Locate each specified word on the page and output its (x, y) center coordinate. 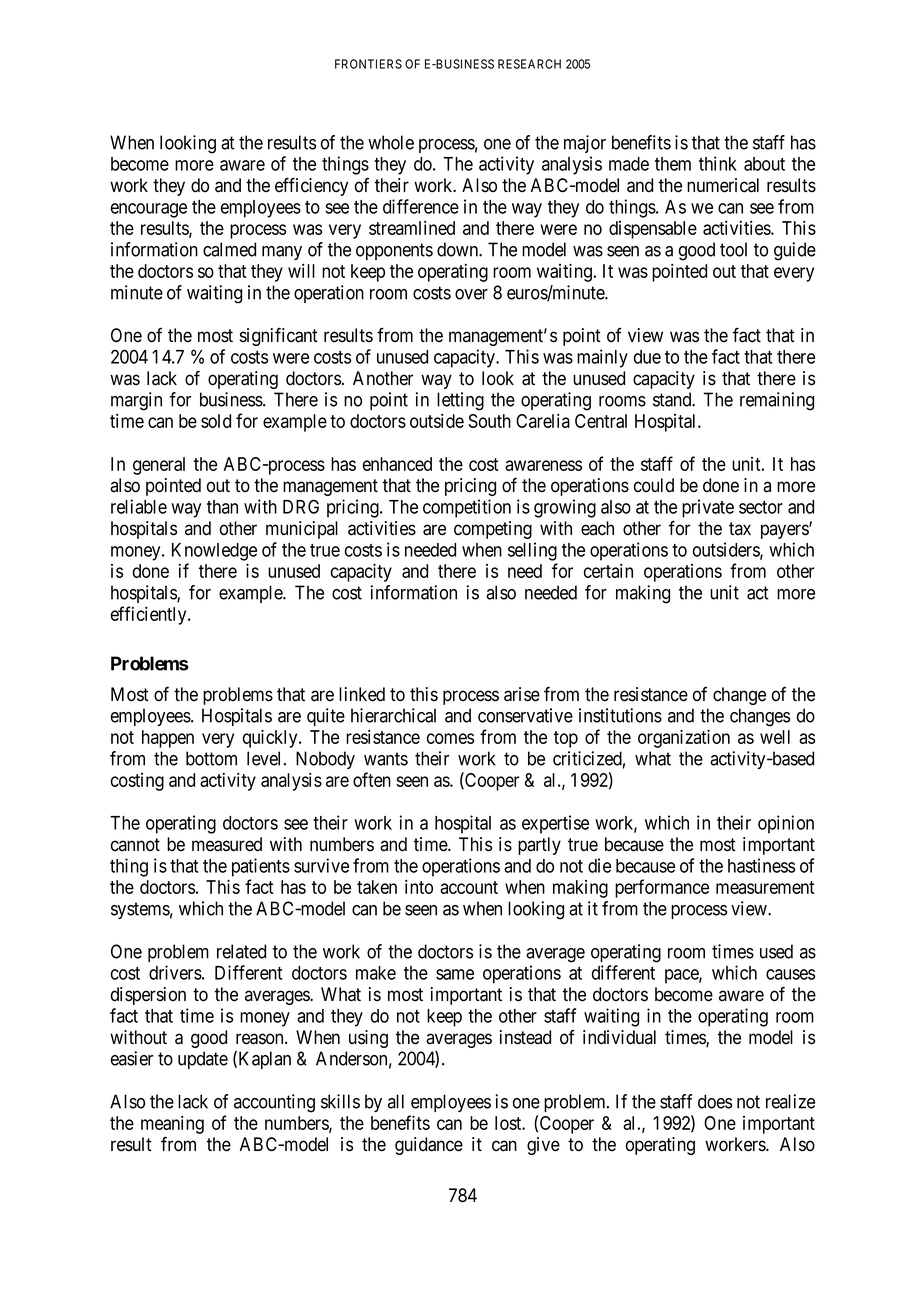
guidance (429, 1146)
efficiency (311, 186)
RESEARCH (529, 64)
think (718, 163)
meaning (172, 1125)
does (715, 1101)
